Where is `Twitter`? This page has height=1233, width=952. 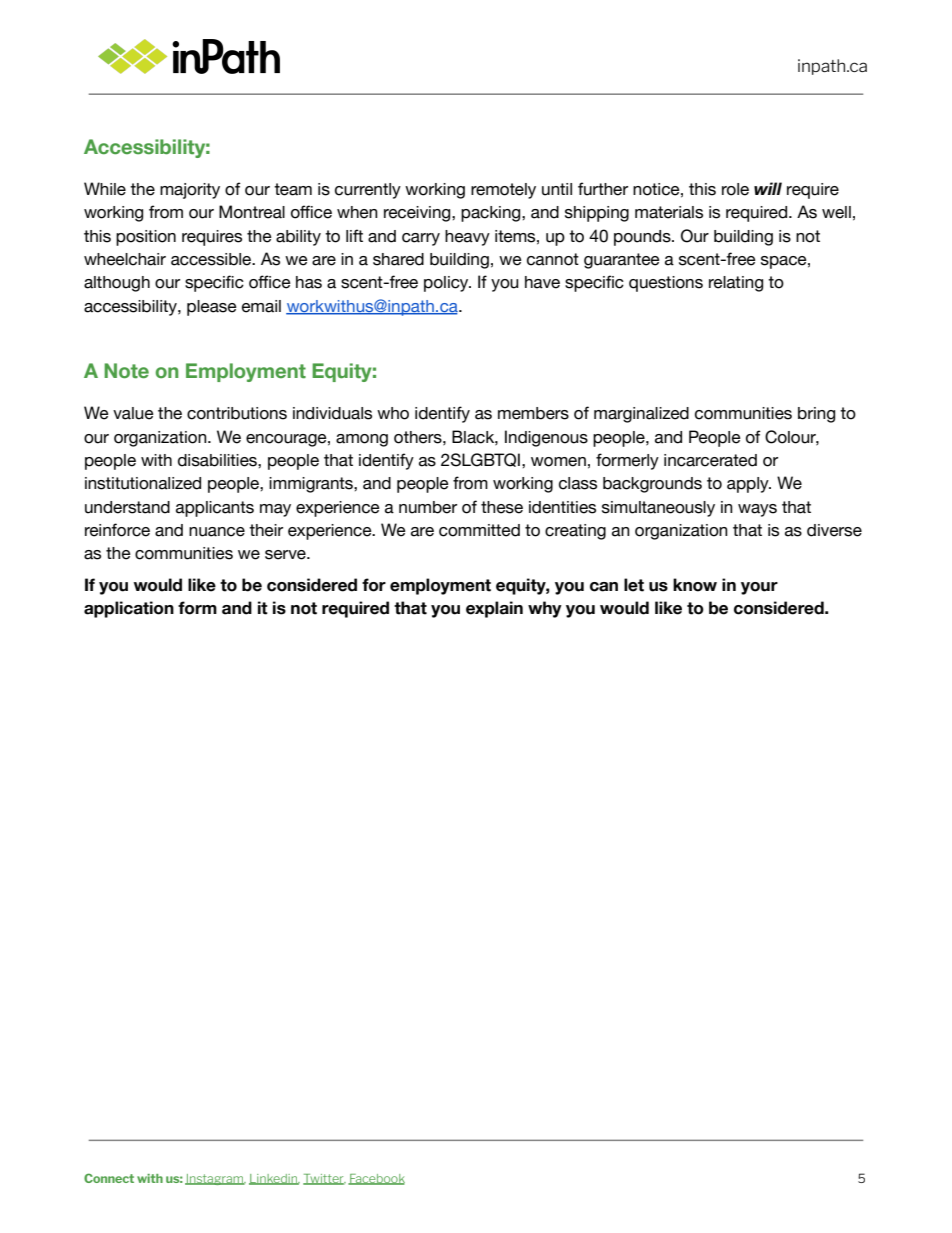 Twitter is located at coordinates (324, 1179).
